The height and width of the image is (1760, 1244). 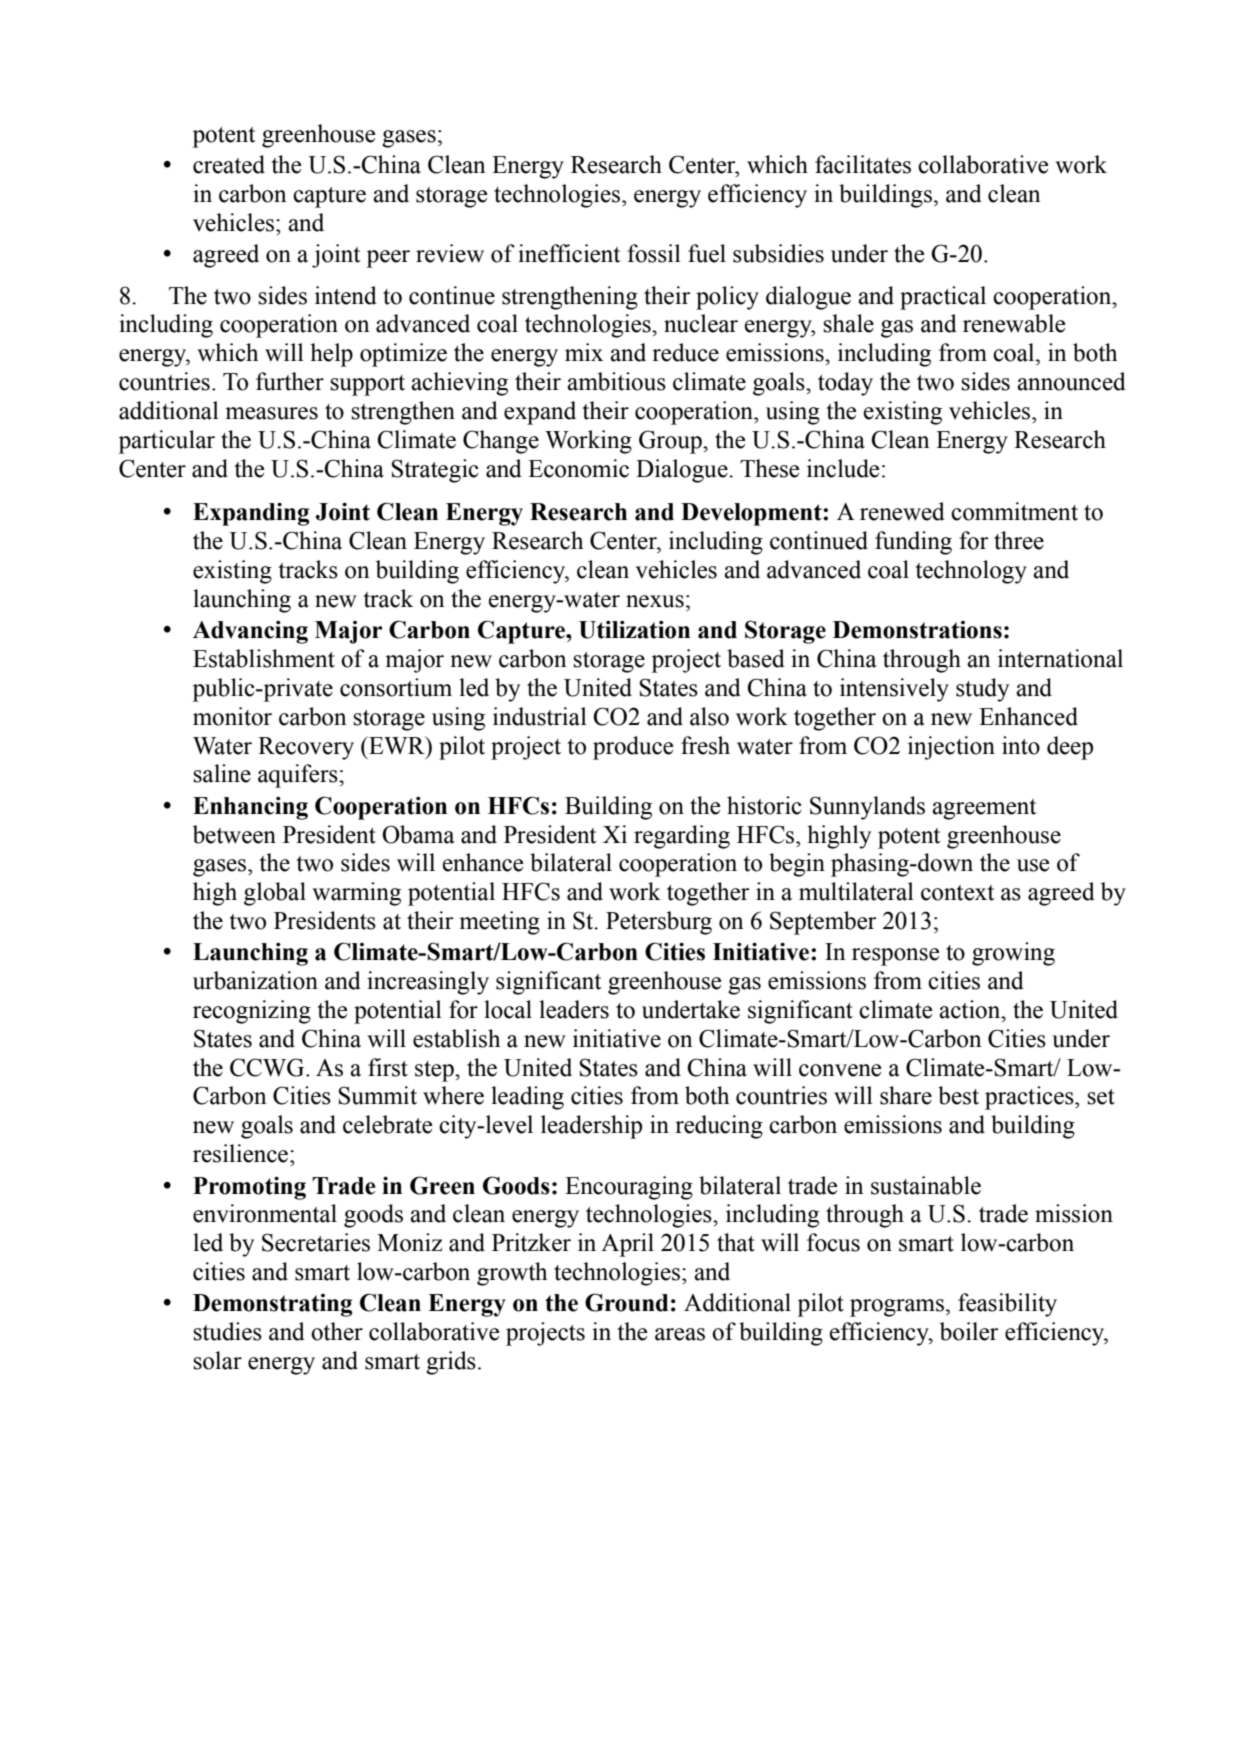 What do you see at coordinates (272, 1305) in the image?
I see `Demonstrating` at bounding box center [272, 1305].
